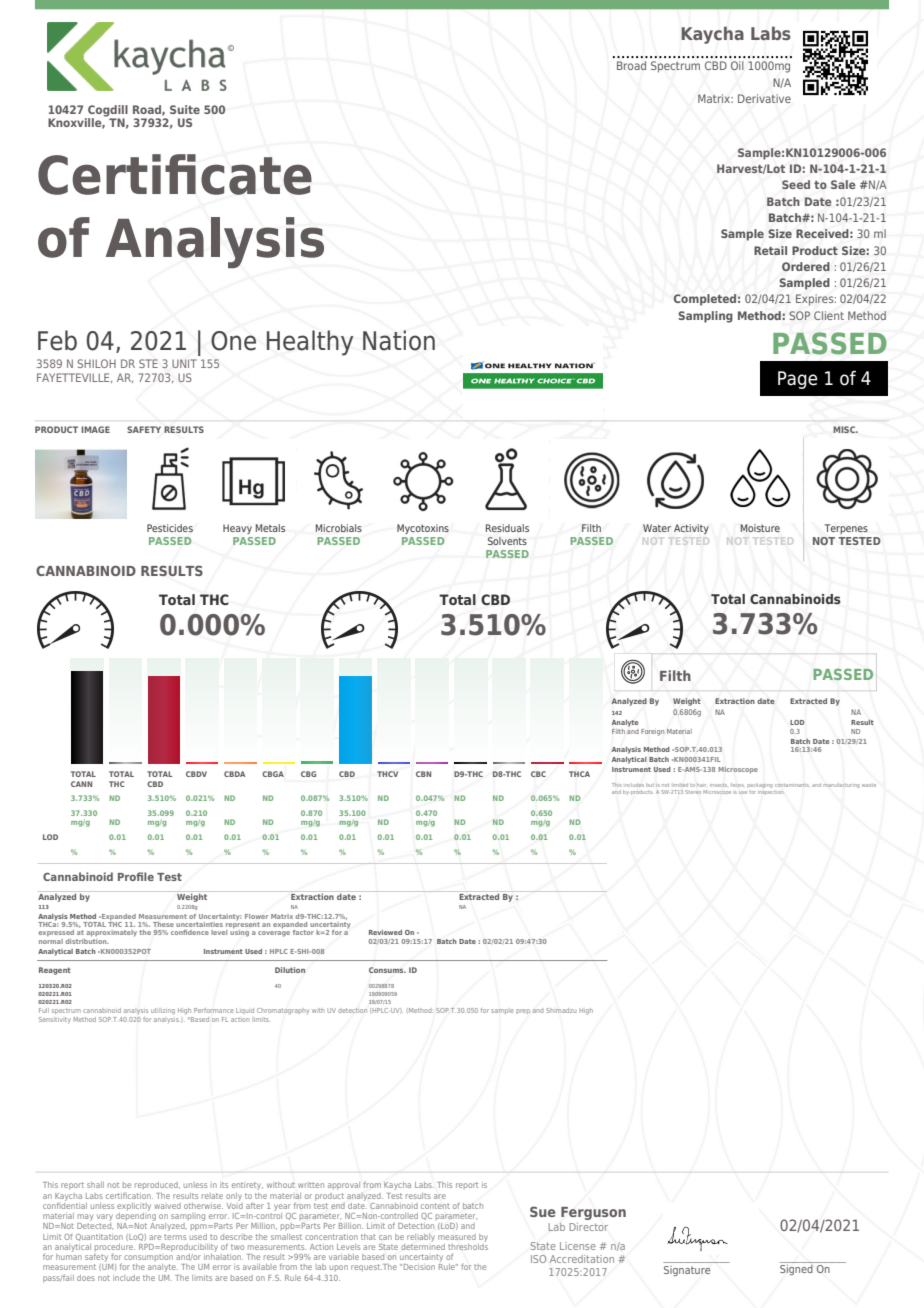  What do you see at coordinates (423, 774) in the screenshot?
I see `CBN` at bounding box center [423, 774].
